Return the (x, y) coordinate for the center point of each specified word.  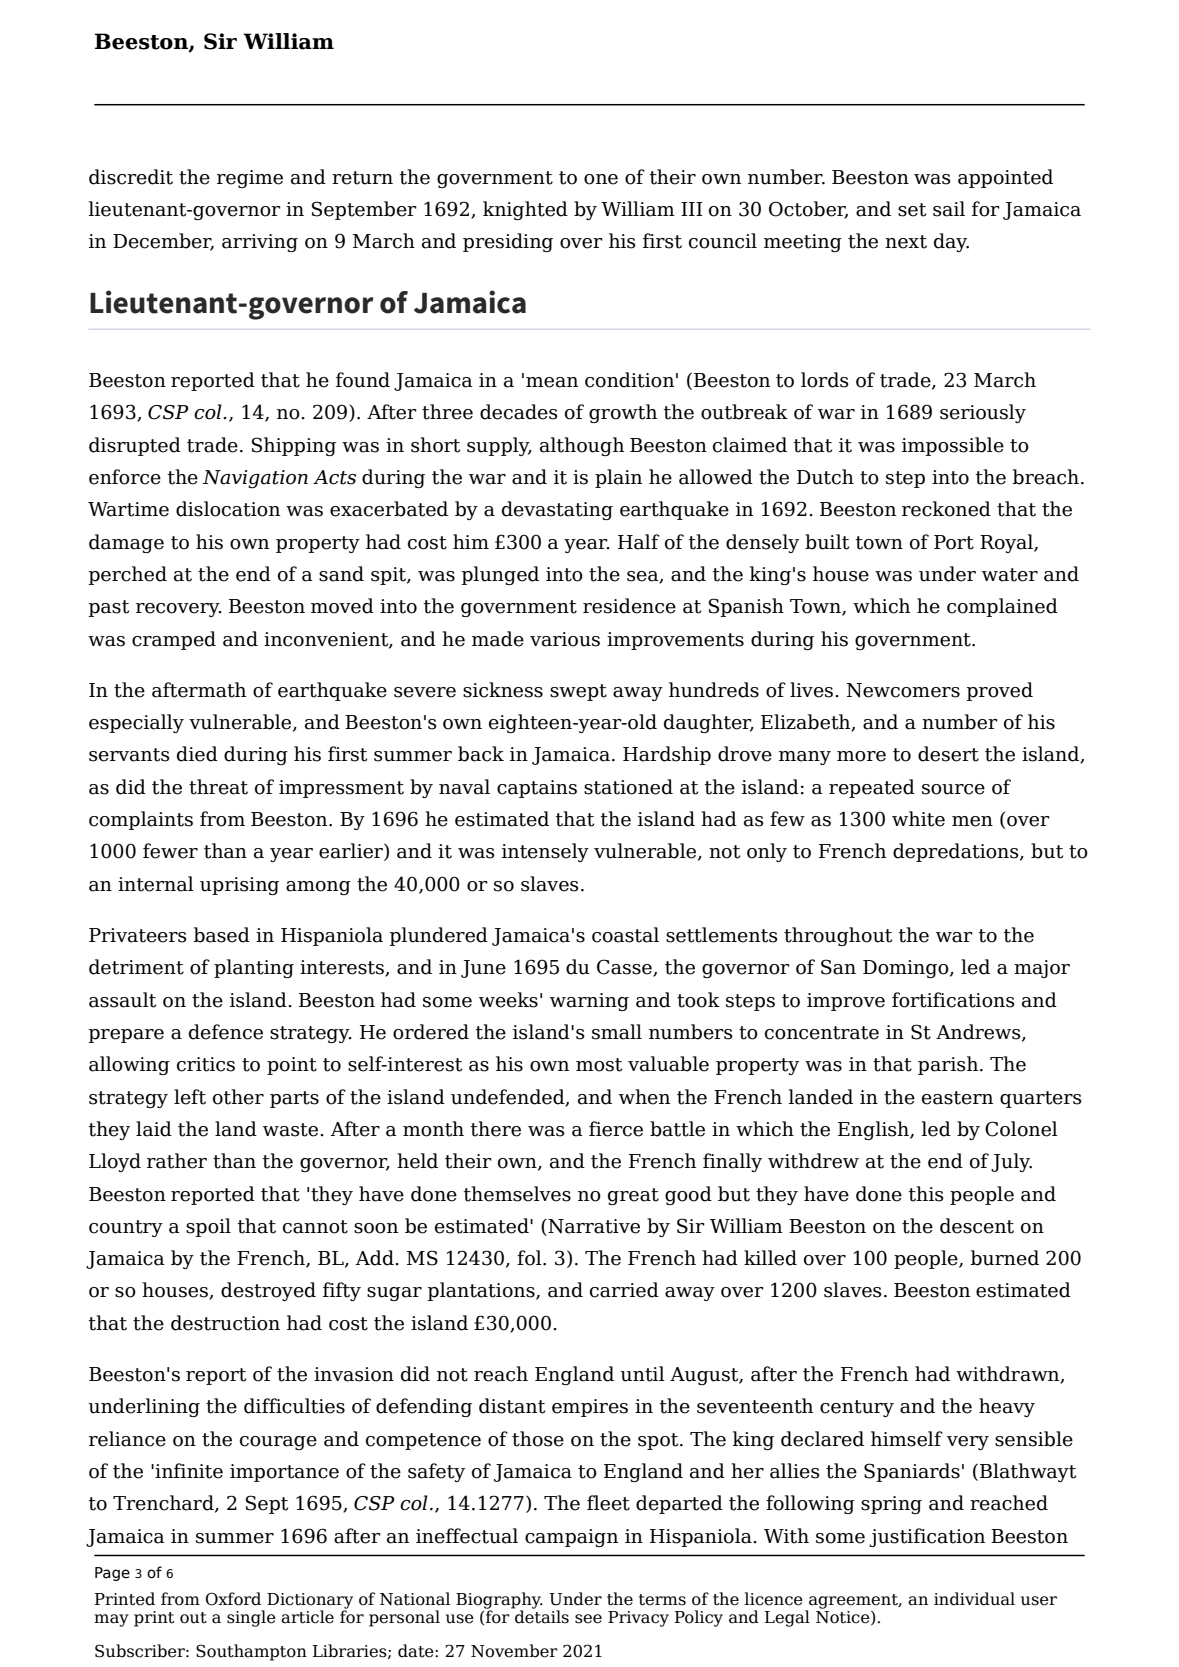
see (588, 1619)
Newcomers (903, 690)
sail (949, 209)
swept (578, 692)
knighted (525, 210)
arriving (260, 243)
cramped (174, 640)
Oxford (233, 1599)
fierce (616, 1129)
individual (974, 1599)
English (874, 1130)
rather (177, 1161)
